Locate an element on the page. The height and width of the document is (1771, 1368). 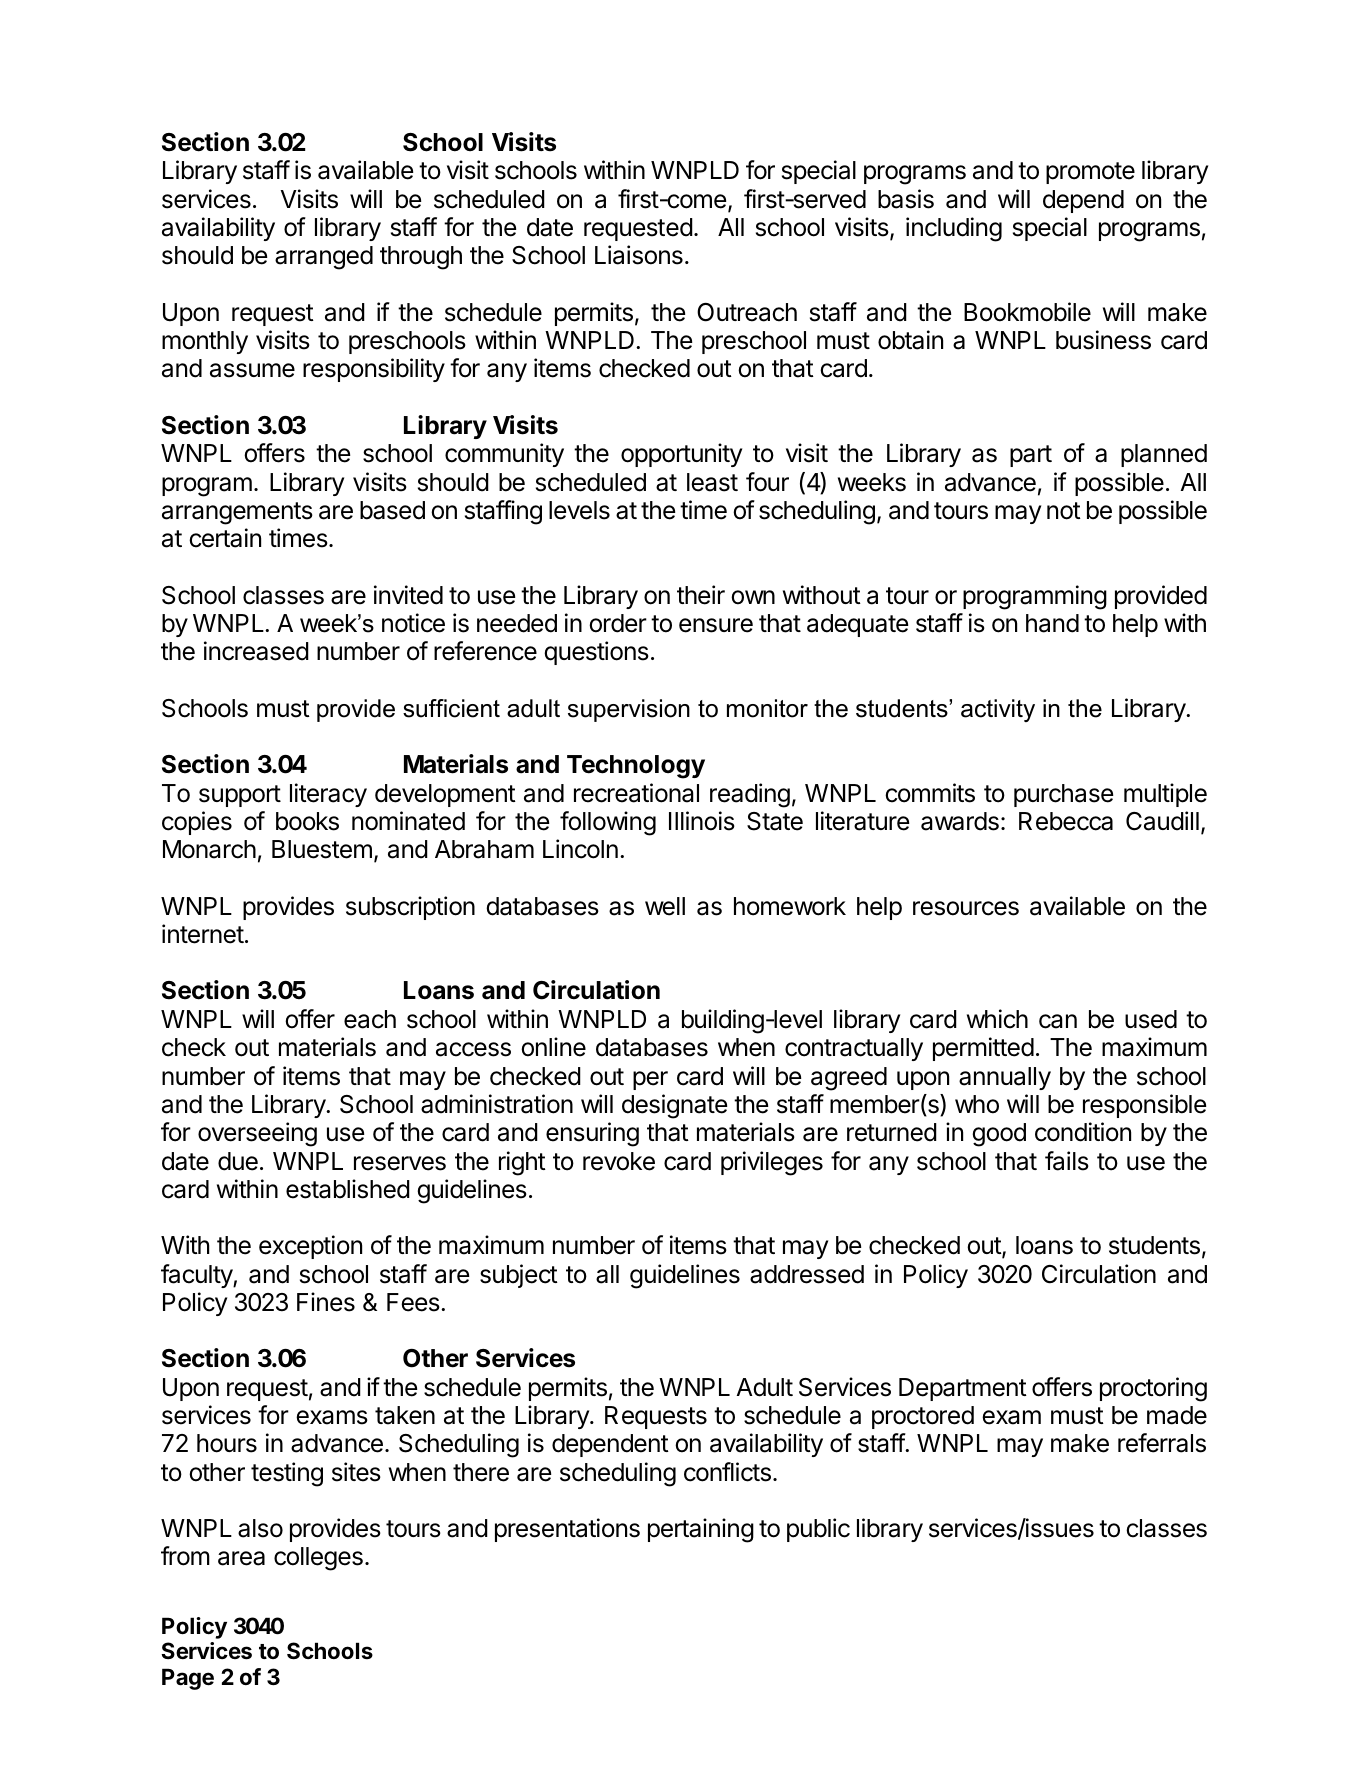
pertaining is located at coordinates (701, 1530).
